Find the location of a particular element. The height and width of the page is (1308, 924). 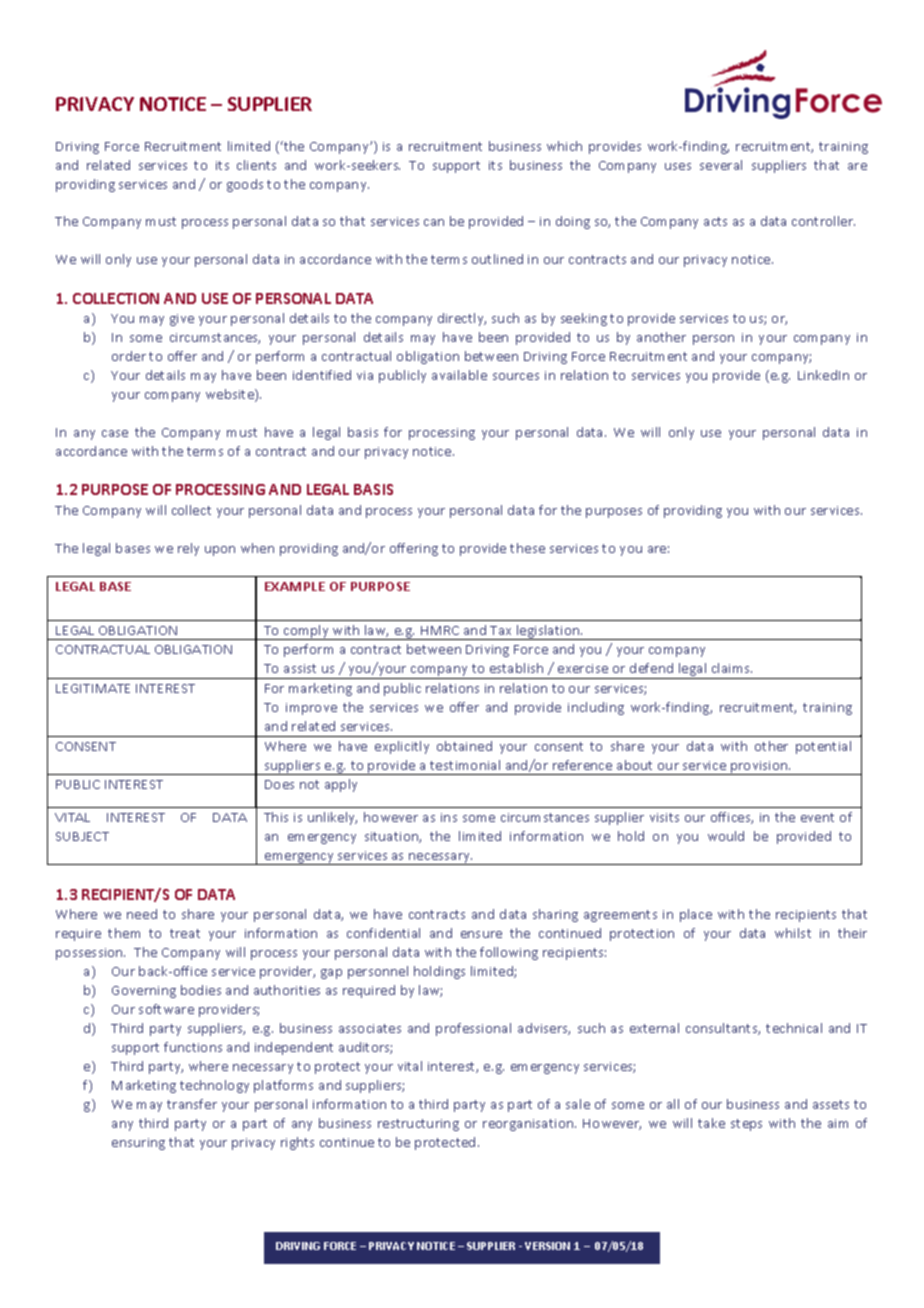

several is located at coordinates (721, 165).
